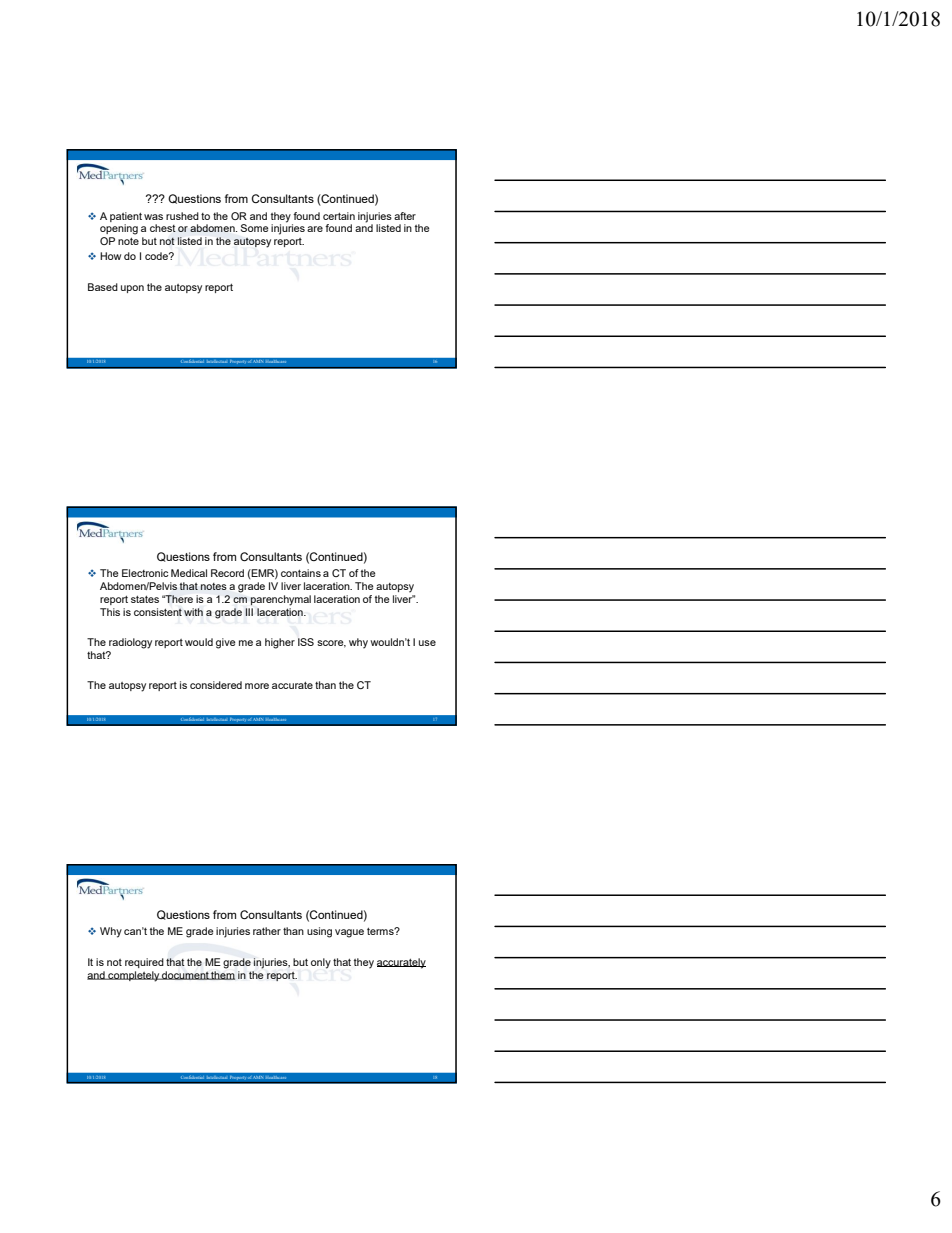 This page has height=1233, width=952. Describe the element at coordinates (153, 217) in the page. I see `was` at that location.
